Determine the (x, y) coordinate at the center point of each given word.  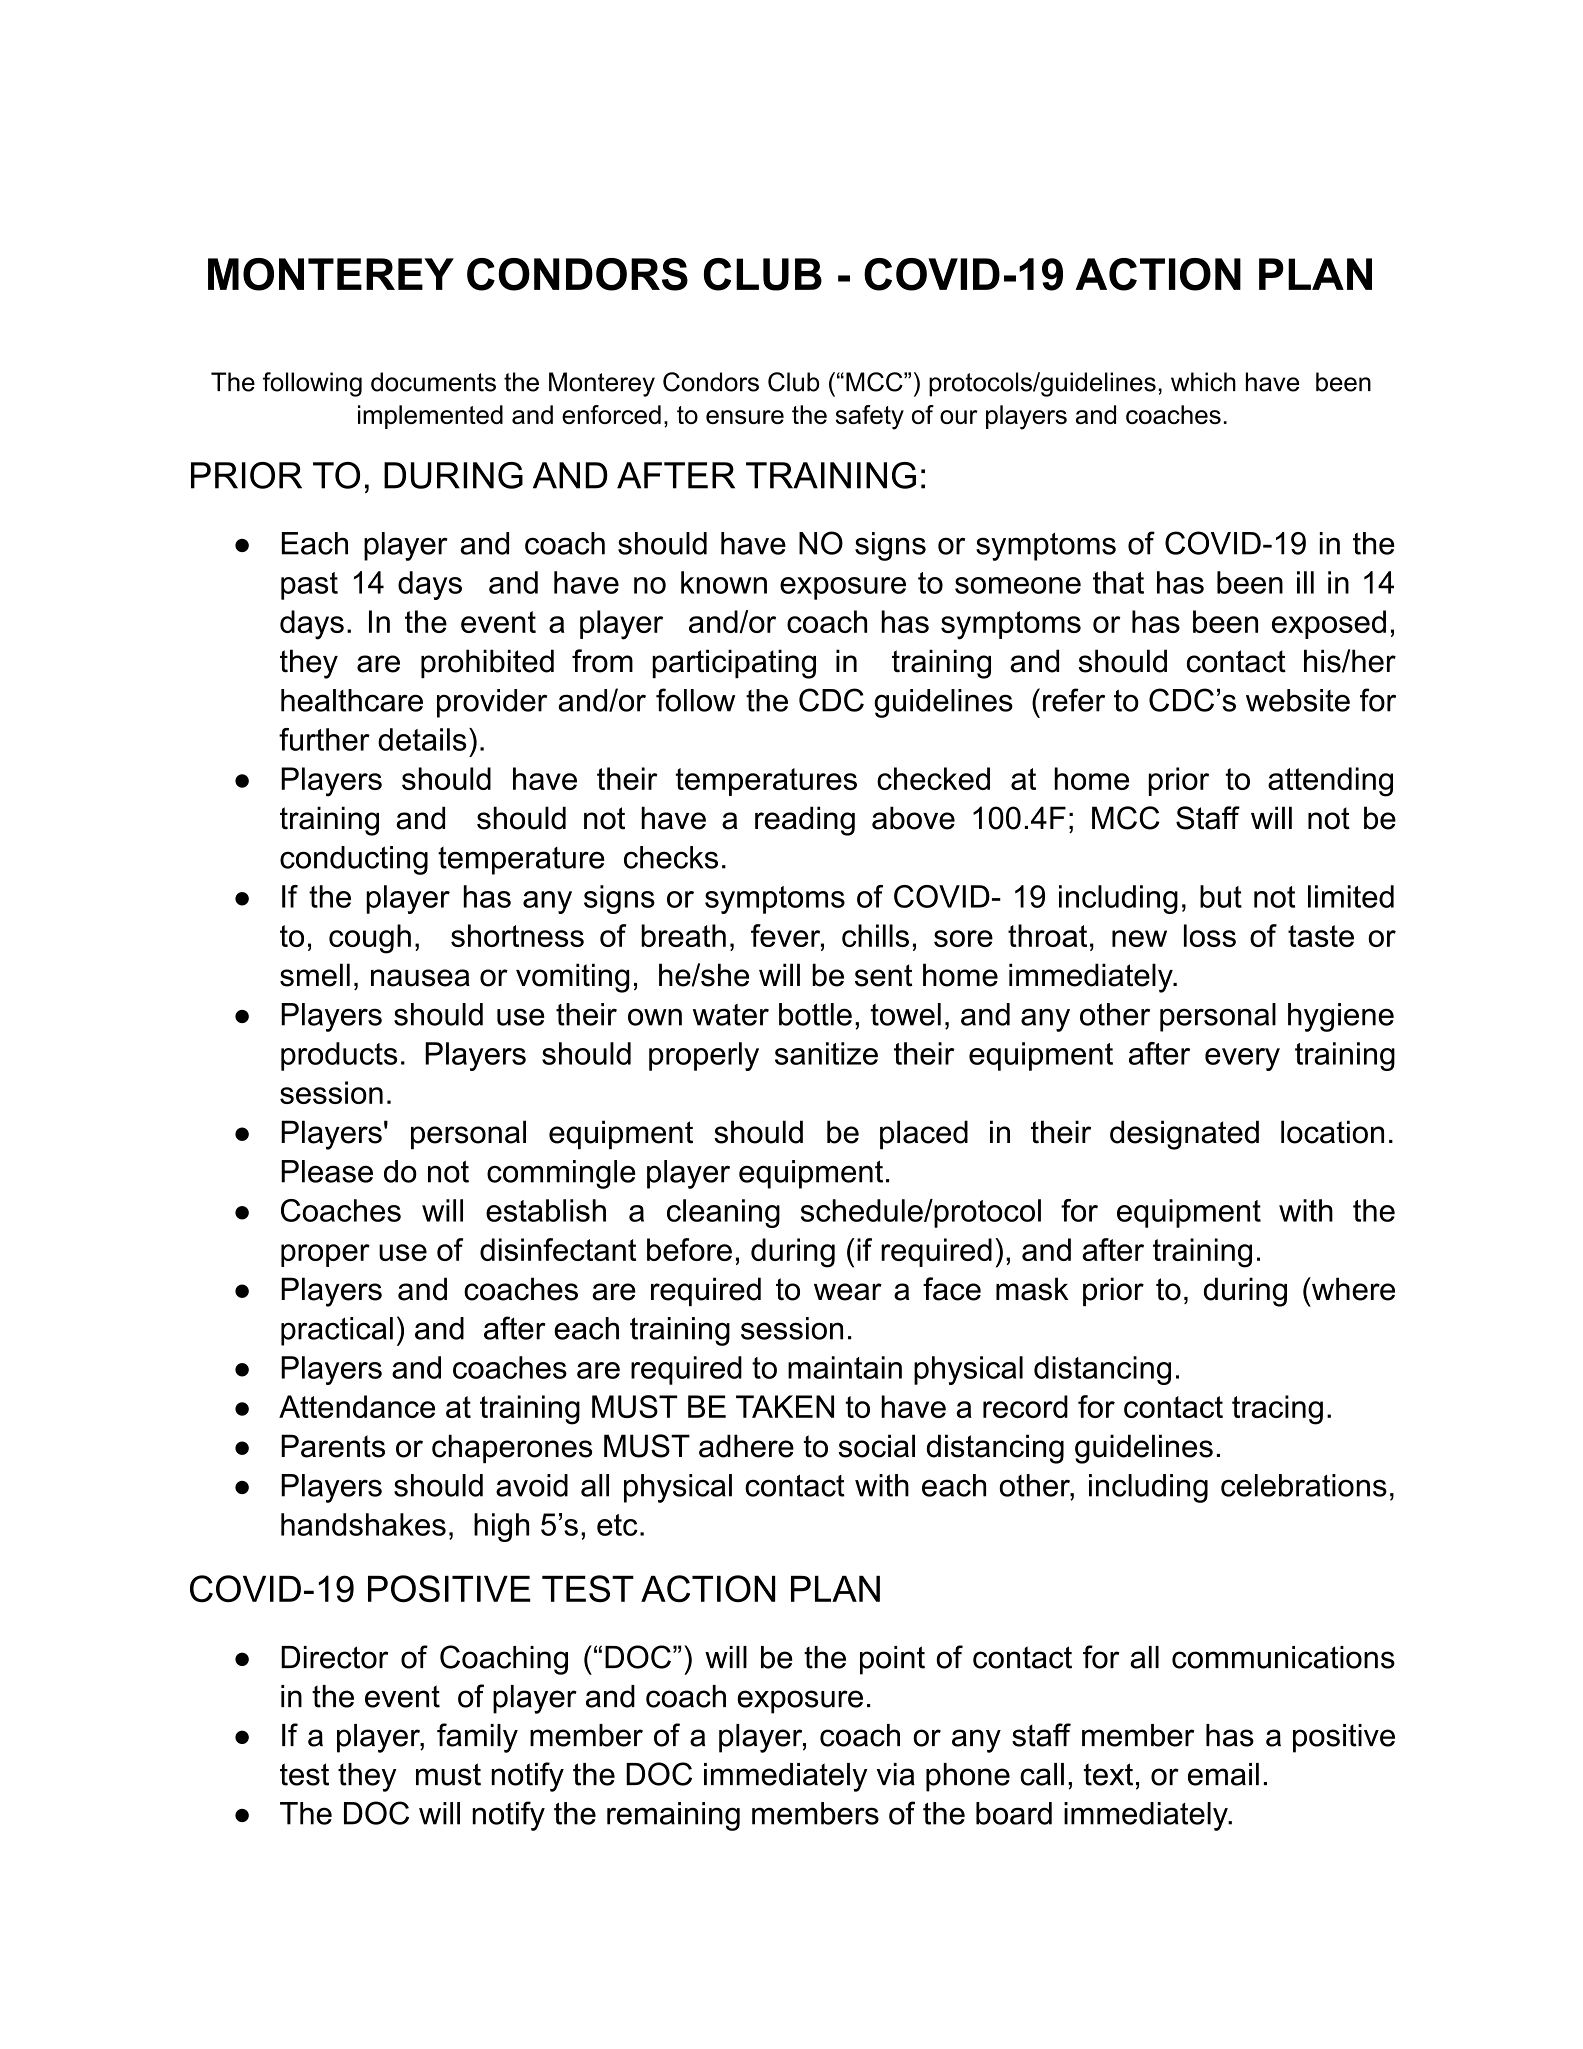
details (422, 739)
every (1242, 1059)
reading (805, 821)
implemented (430, 417)
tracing (1277, 1410)
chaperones (512, 1448)
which (1203, 382)
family (477, 1738)
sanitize (826, 1053)
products (339, 1056)
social (877, 1446)
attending (1330, 782)
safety (870, 417)
